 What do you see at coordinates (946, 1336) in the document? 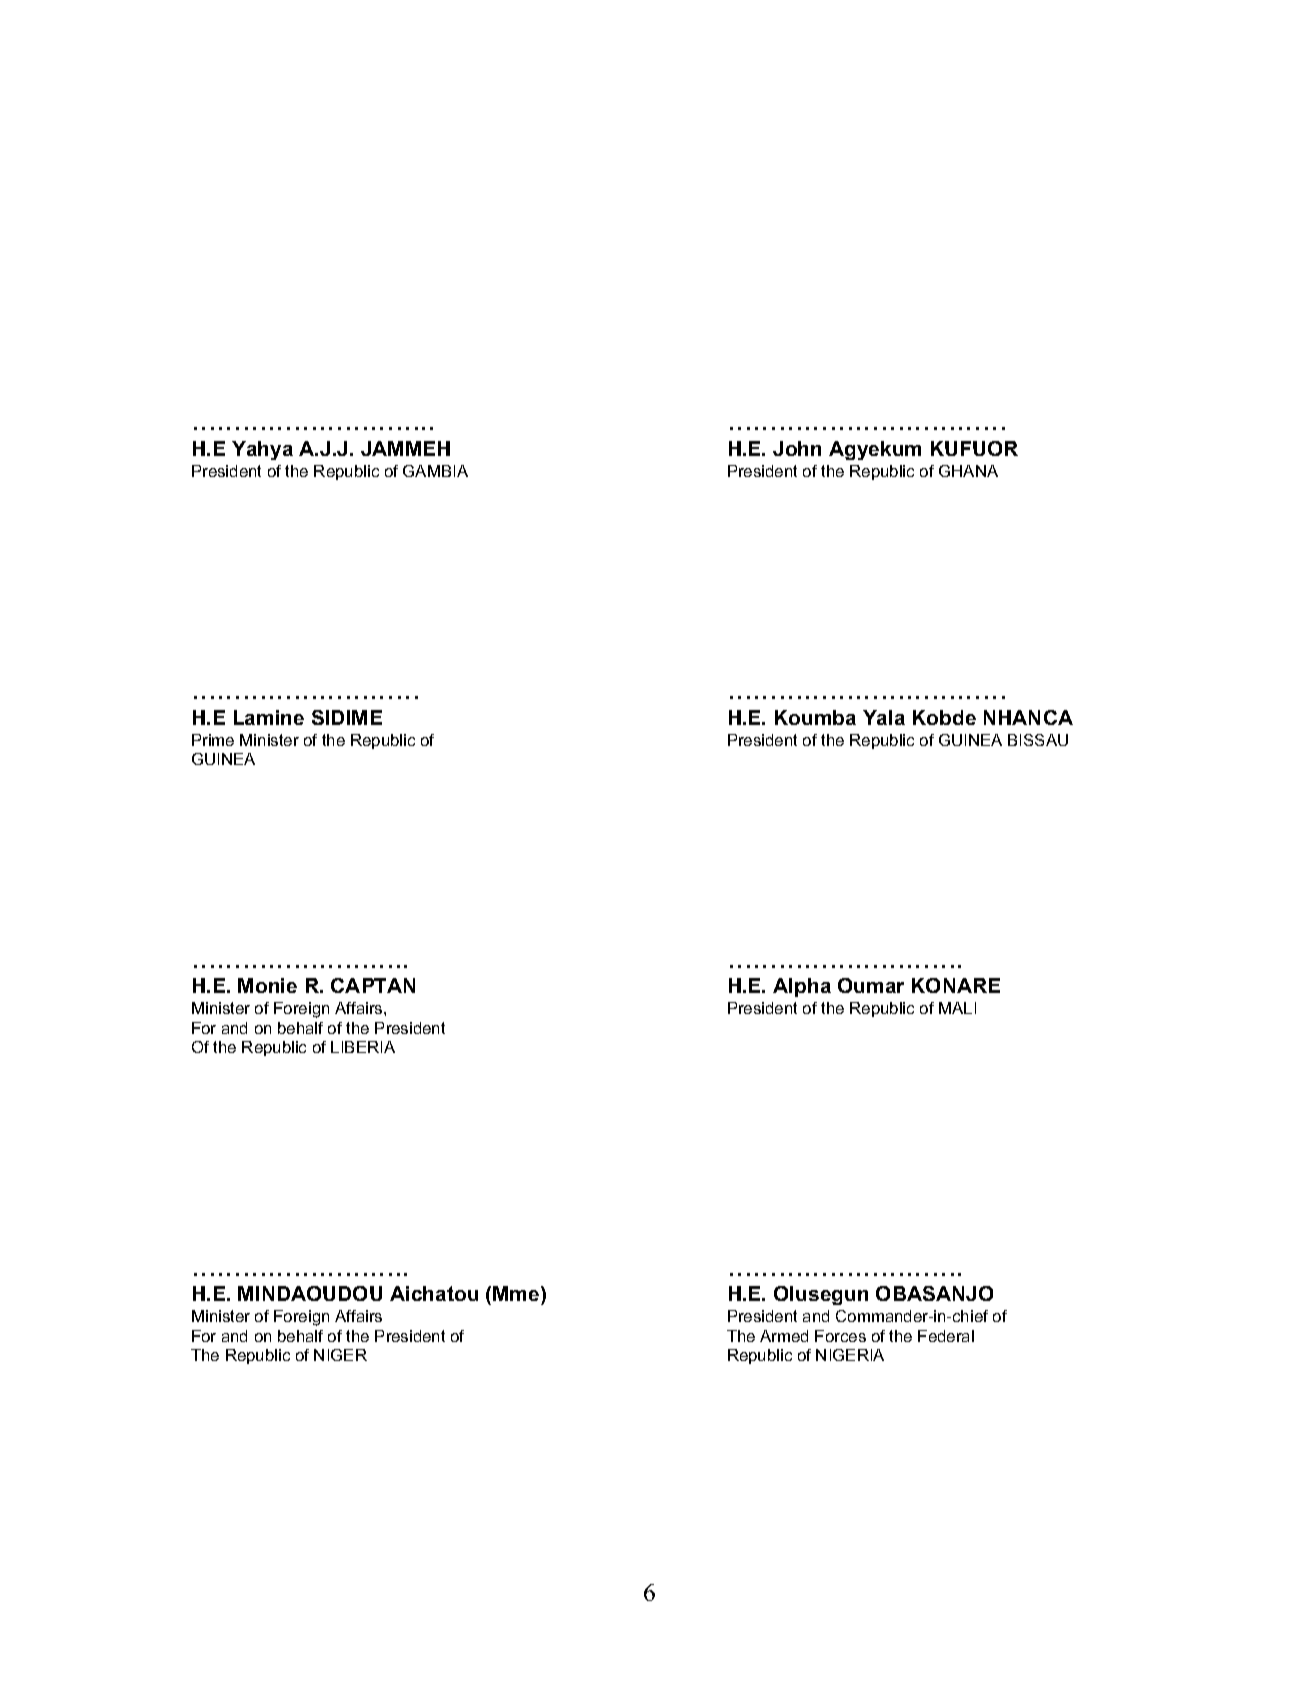
I see `Federal` at bounding box center [946, 1336].
